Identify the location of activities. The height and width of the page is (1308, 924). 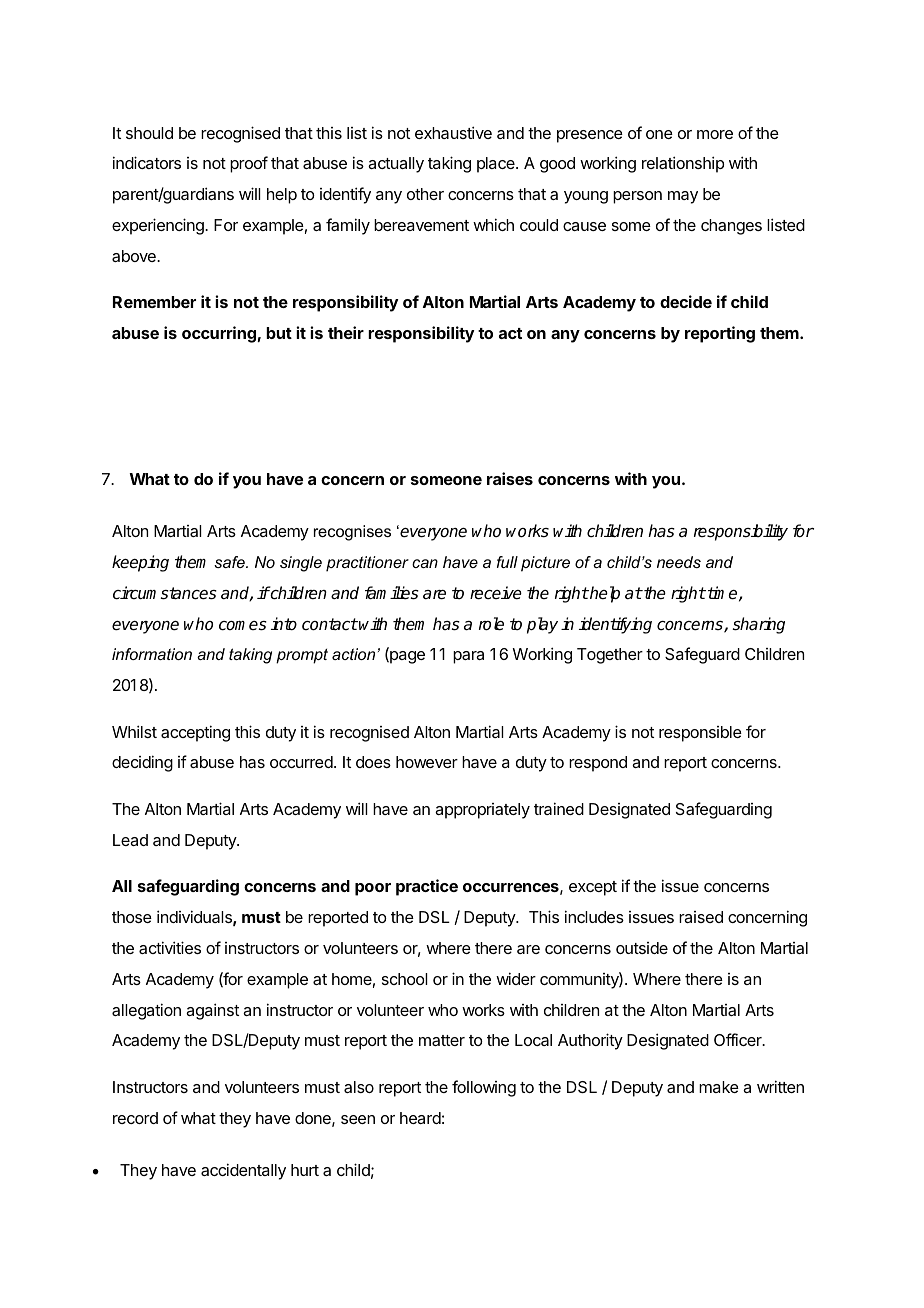
(170, 947).
